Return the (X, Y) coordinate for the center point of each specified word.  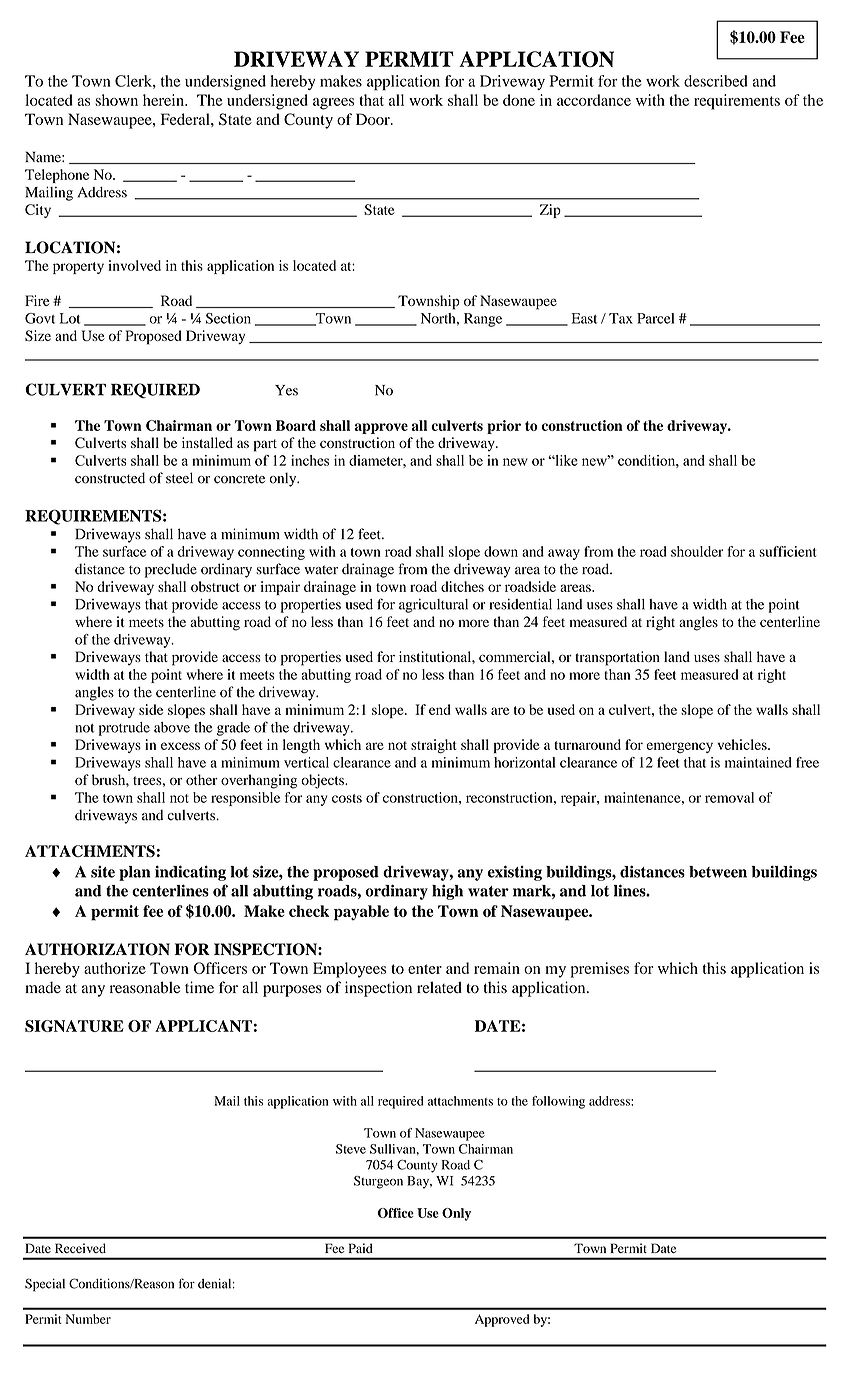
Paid (361, 1248)
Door (374, 119)
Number (88, 1319)
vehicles (743, 744)
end (440, 709)
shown (116, 100)
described (716, 81)
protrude (124, 729)
